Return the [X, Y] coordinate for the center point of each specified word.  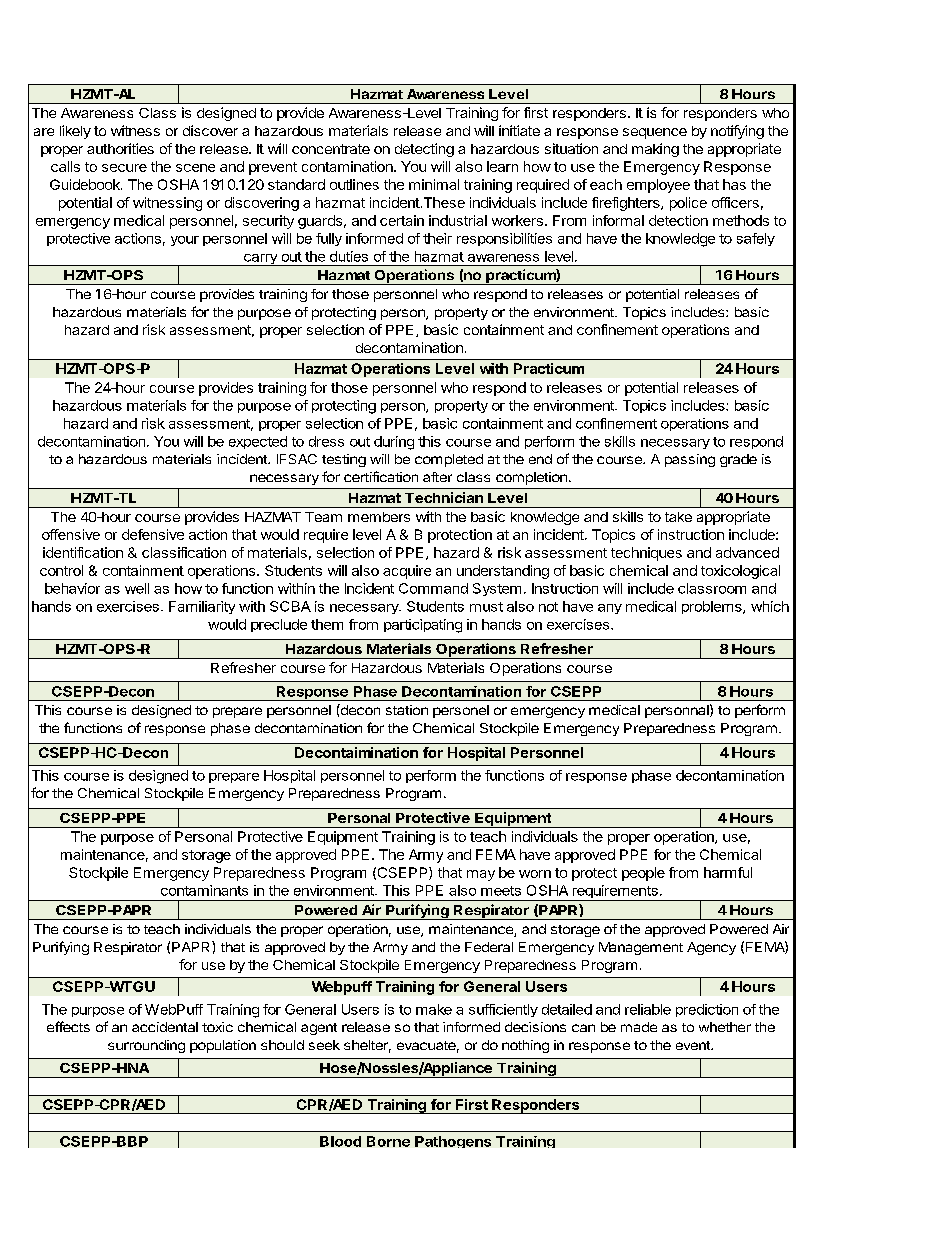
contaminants [204, 890]
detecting [424, 150]
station [407, 710]
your [185, 241]
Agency [711, 948]
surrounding [146, 1046]
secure [124, 168]
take [678, 517]
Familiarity [202, 607]
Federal [489, 947]
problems [713, 607]
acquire [407, 572]
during [394, 443]
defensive [153, 534]
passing [690, 460]
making [655, 150]
